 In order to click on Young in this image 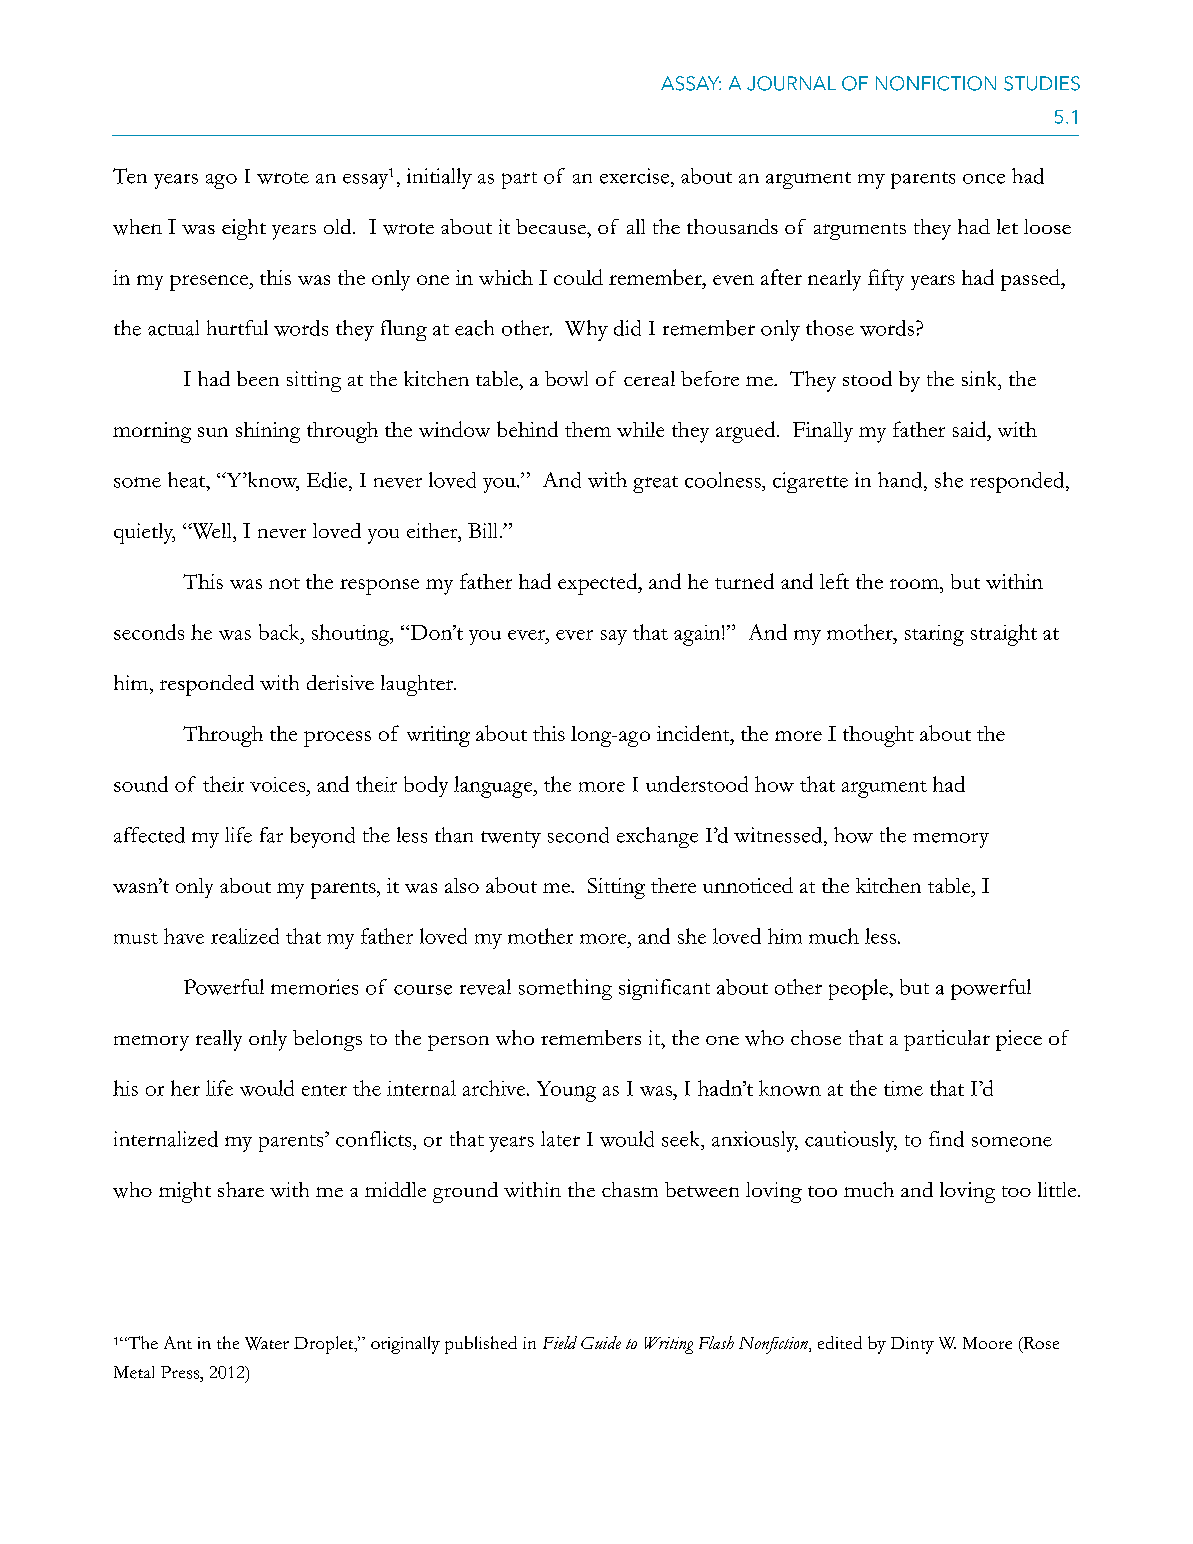, I will do `click(566, 1091)`.
